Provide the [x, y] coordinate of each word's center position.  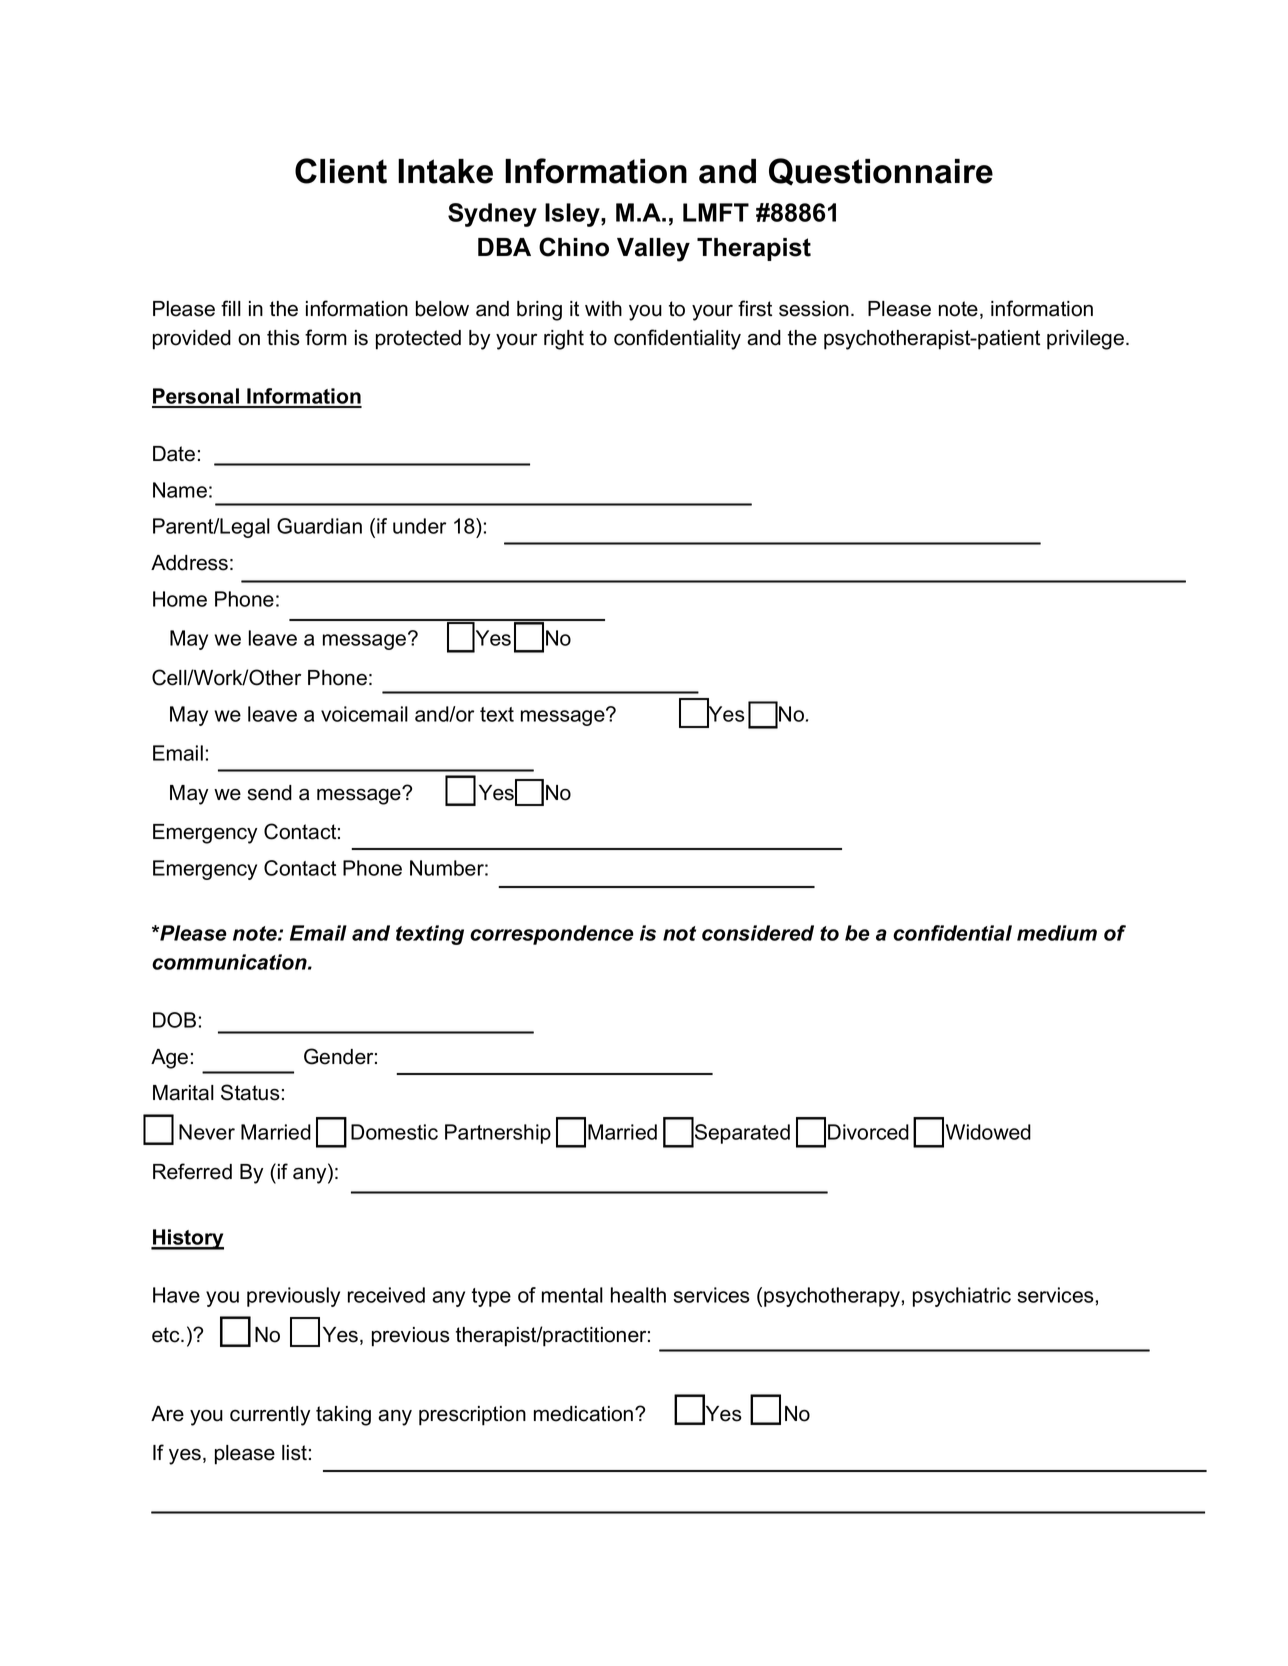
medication [585, 1414]
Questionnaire [881, 172]
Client [341, 171]
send [270, 793]
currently [270, 1416]
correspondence [552, 935]
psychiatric [962, 1297]
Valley [653, 250]
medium [1057, 933]
